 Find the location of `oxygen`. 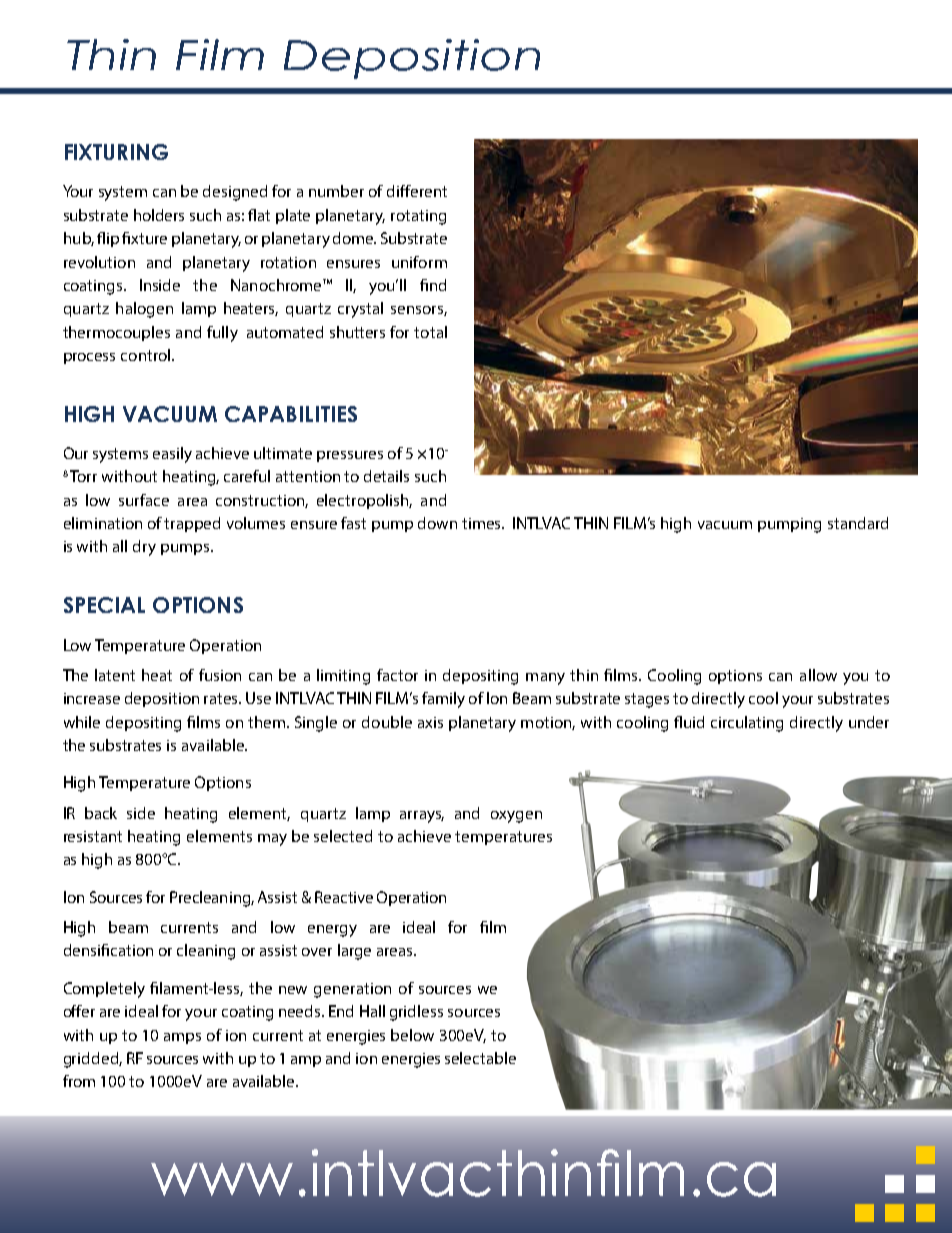

oxygen is located at coordinates (516, 817).
